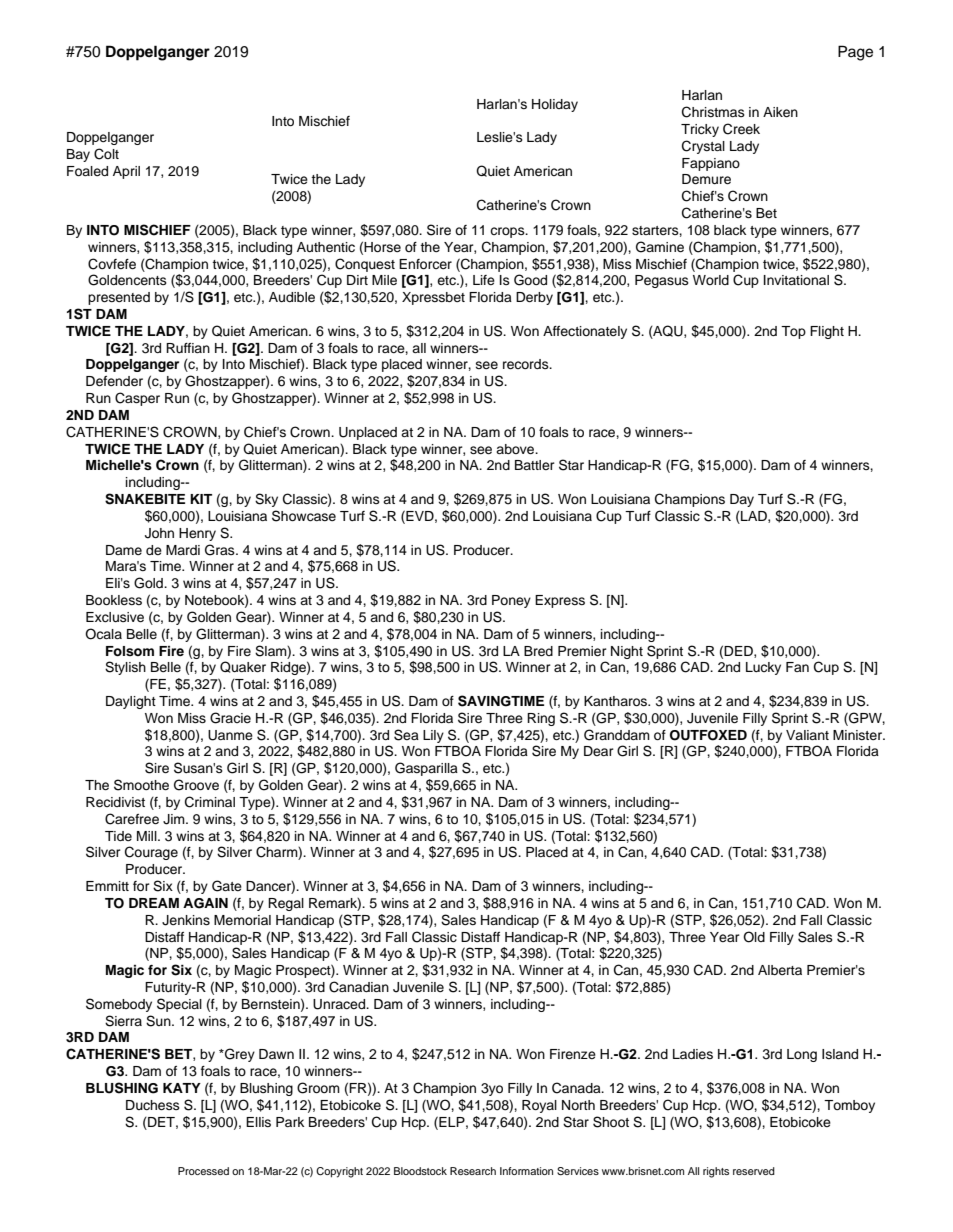 Image resolution: width=953 pixels, height=1232 pixels. I want to click on Top, so click(793, 332).
